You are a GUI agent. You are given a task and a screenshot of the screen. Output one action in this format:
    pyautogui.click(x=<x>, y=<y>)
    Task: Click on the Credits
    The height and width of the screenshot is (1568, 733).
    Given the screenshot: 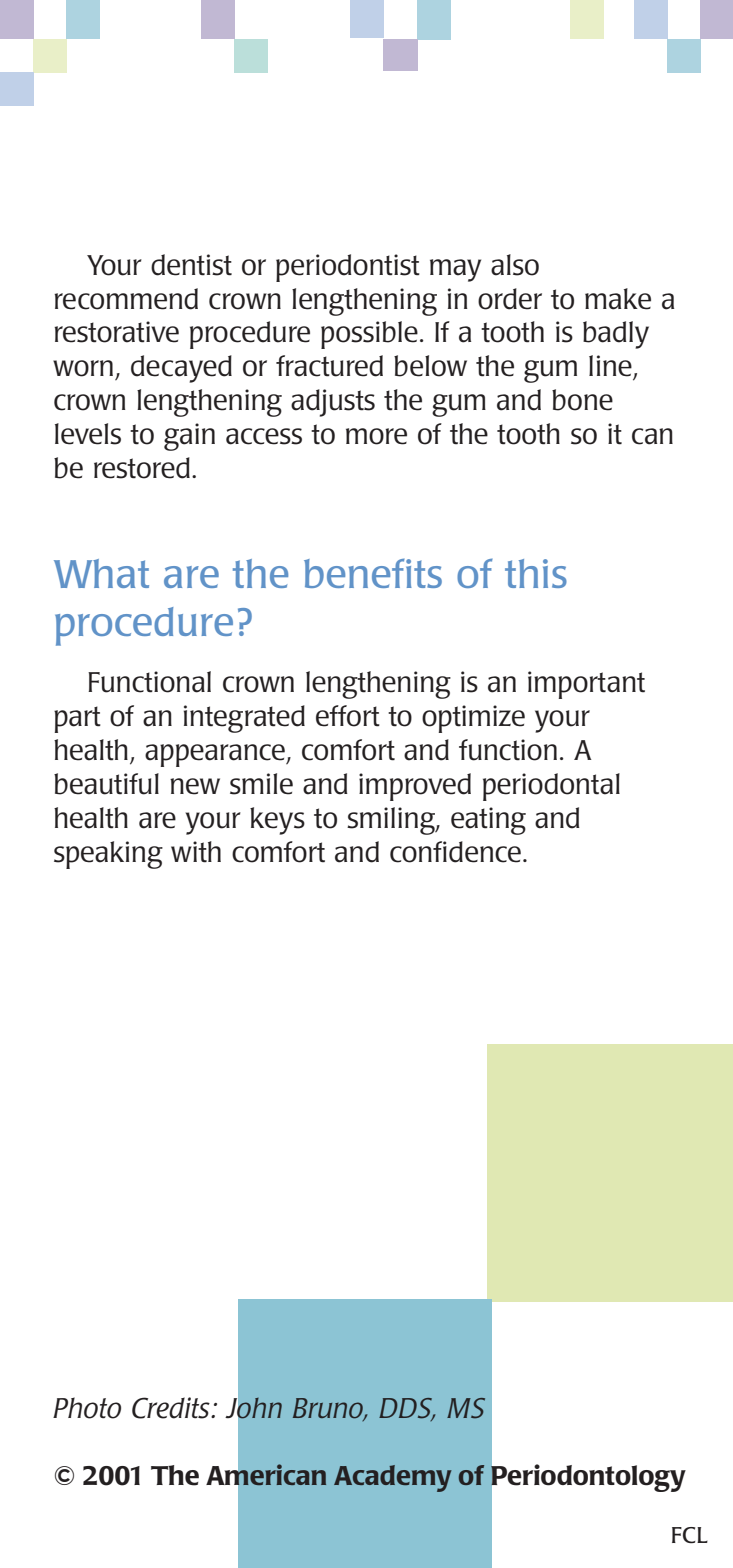 What is the action you would take?
    pyautogui.click(x=172, y=1408)
